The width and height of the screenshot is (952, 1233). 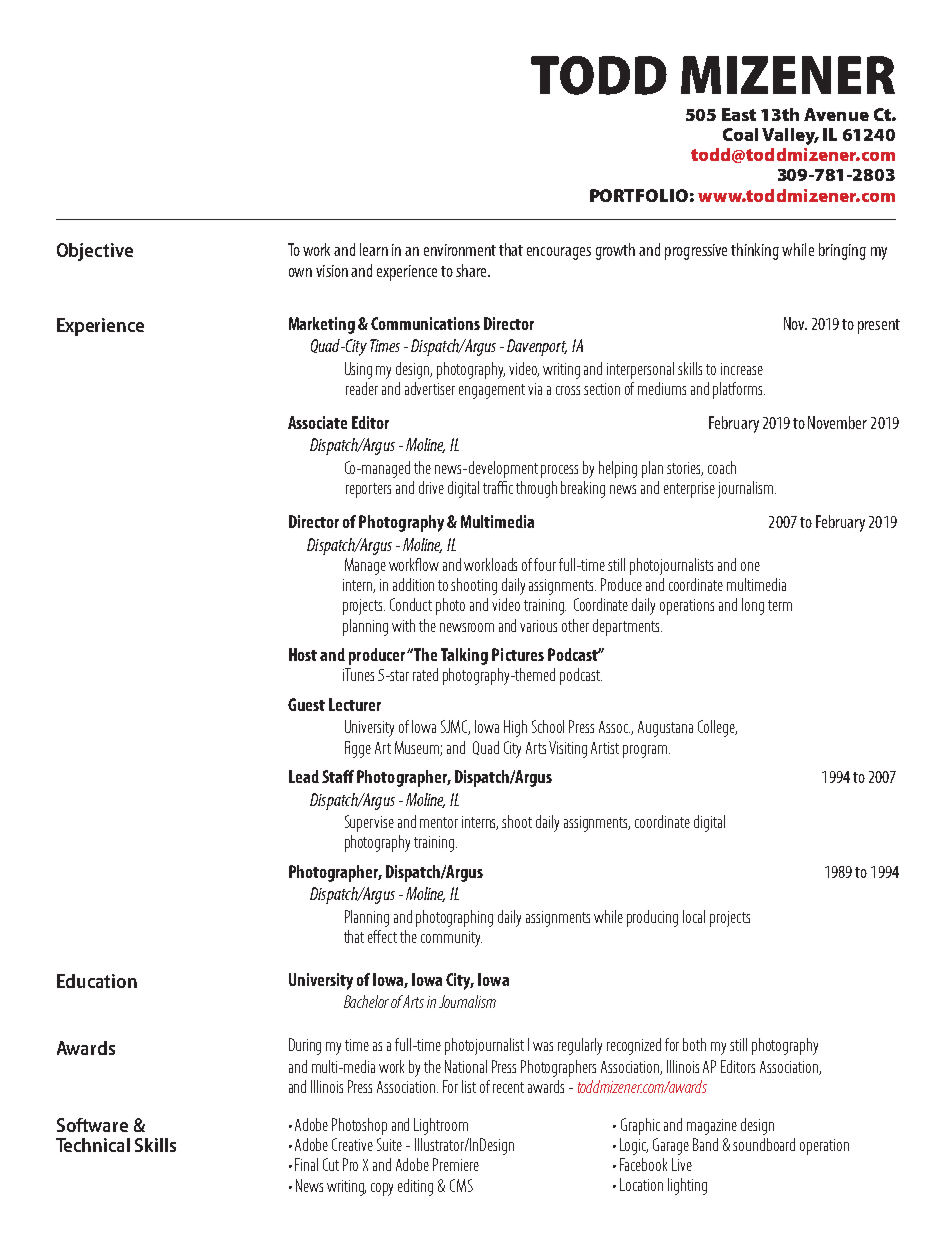 What do you see at coordinates (460, 250) in the screenshot?
I see `environment` at bounding box center [460, 250].
